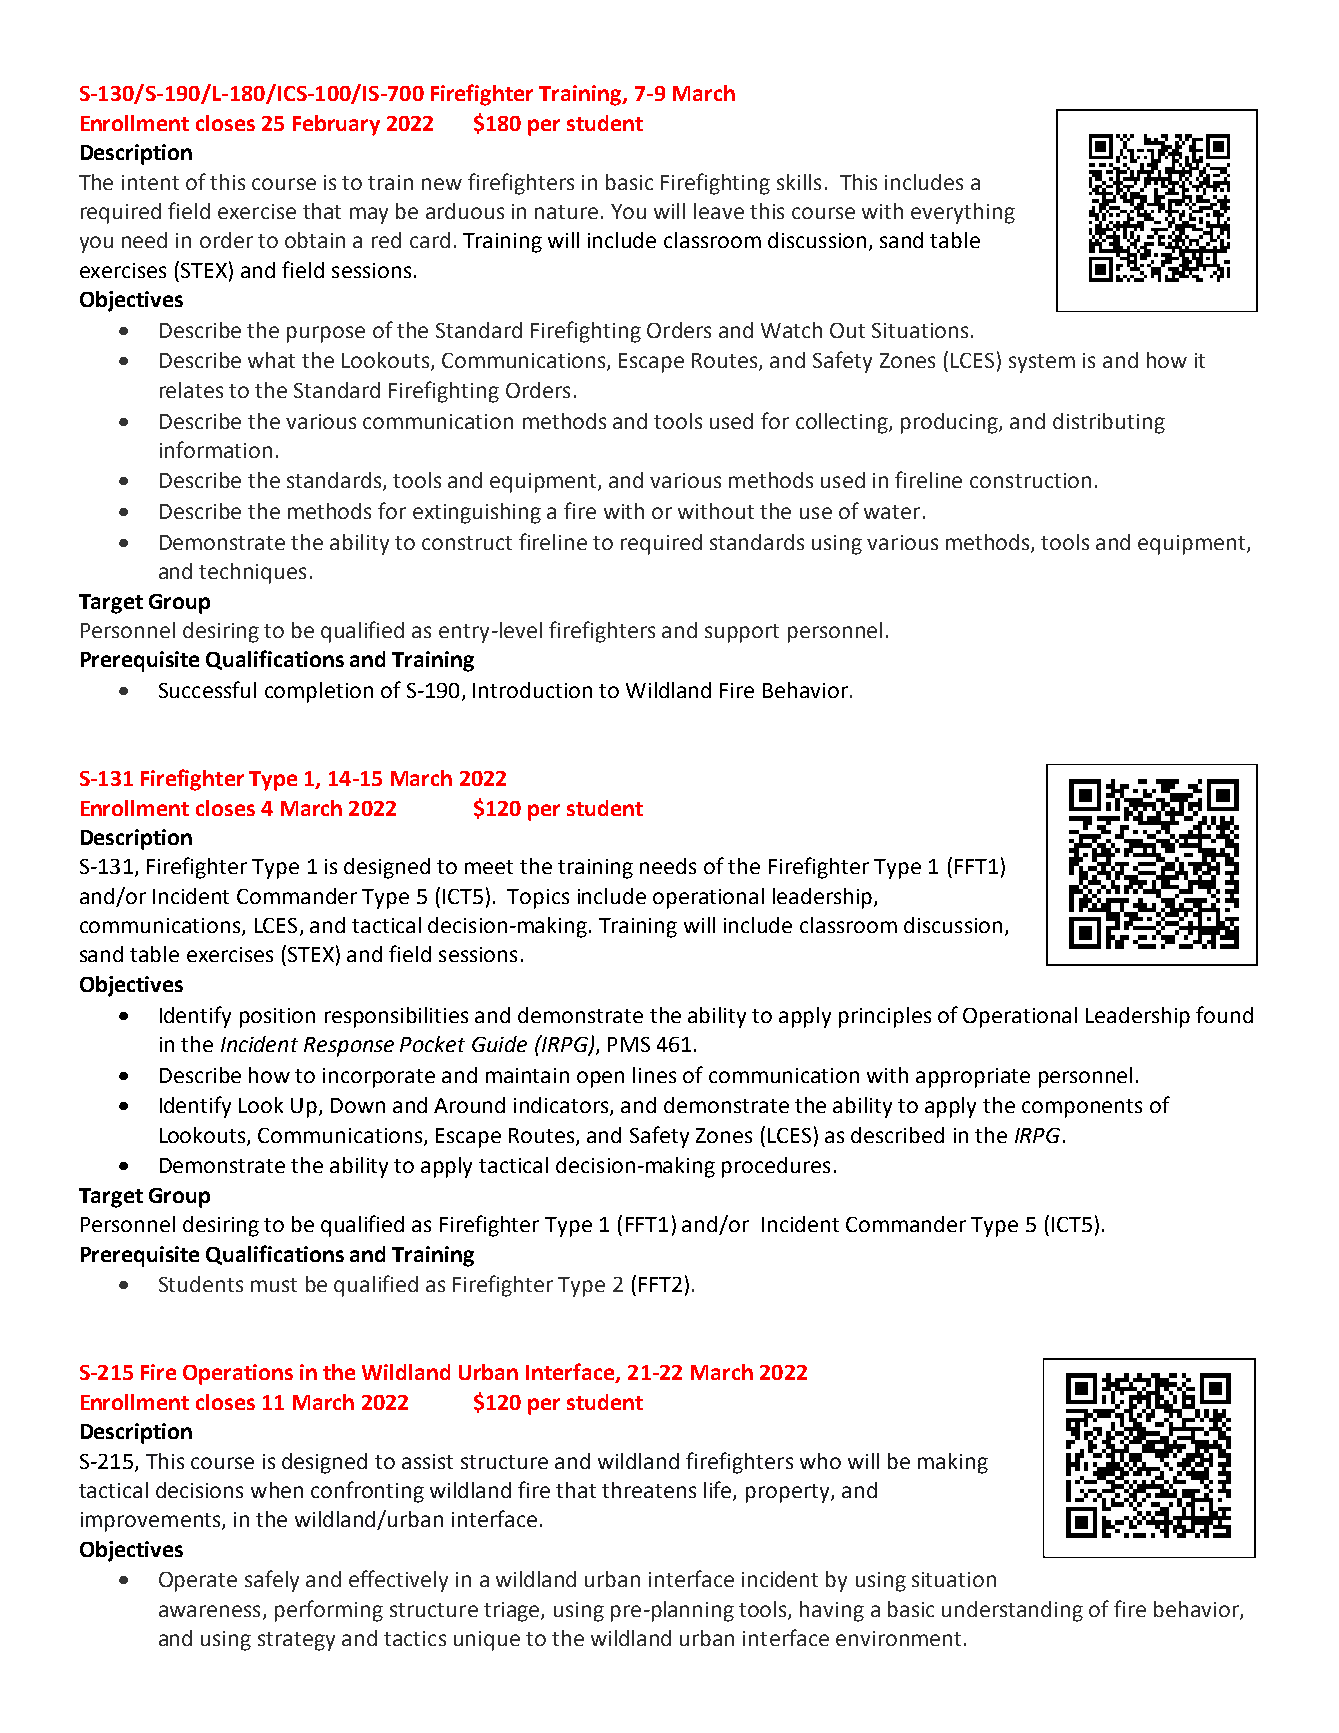  What do you see at coordinates (1224, 1014) in the image?
I see `found` at bounding box center [1224, 1014].
